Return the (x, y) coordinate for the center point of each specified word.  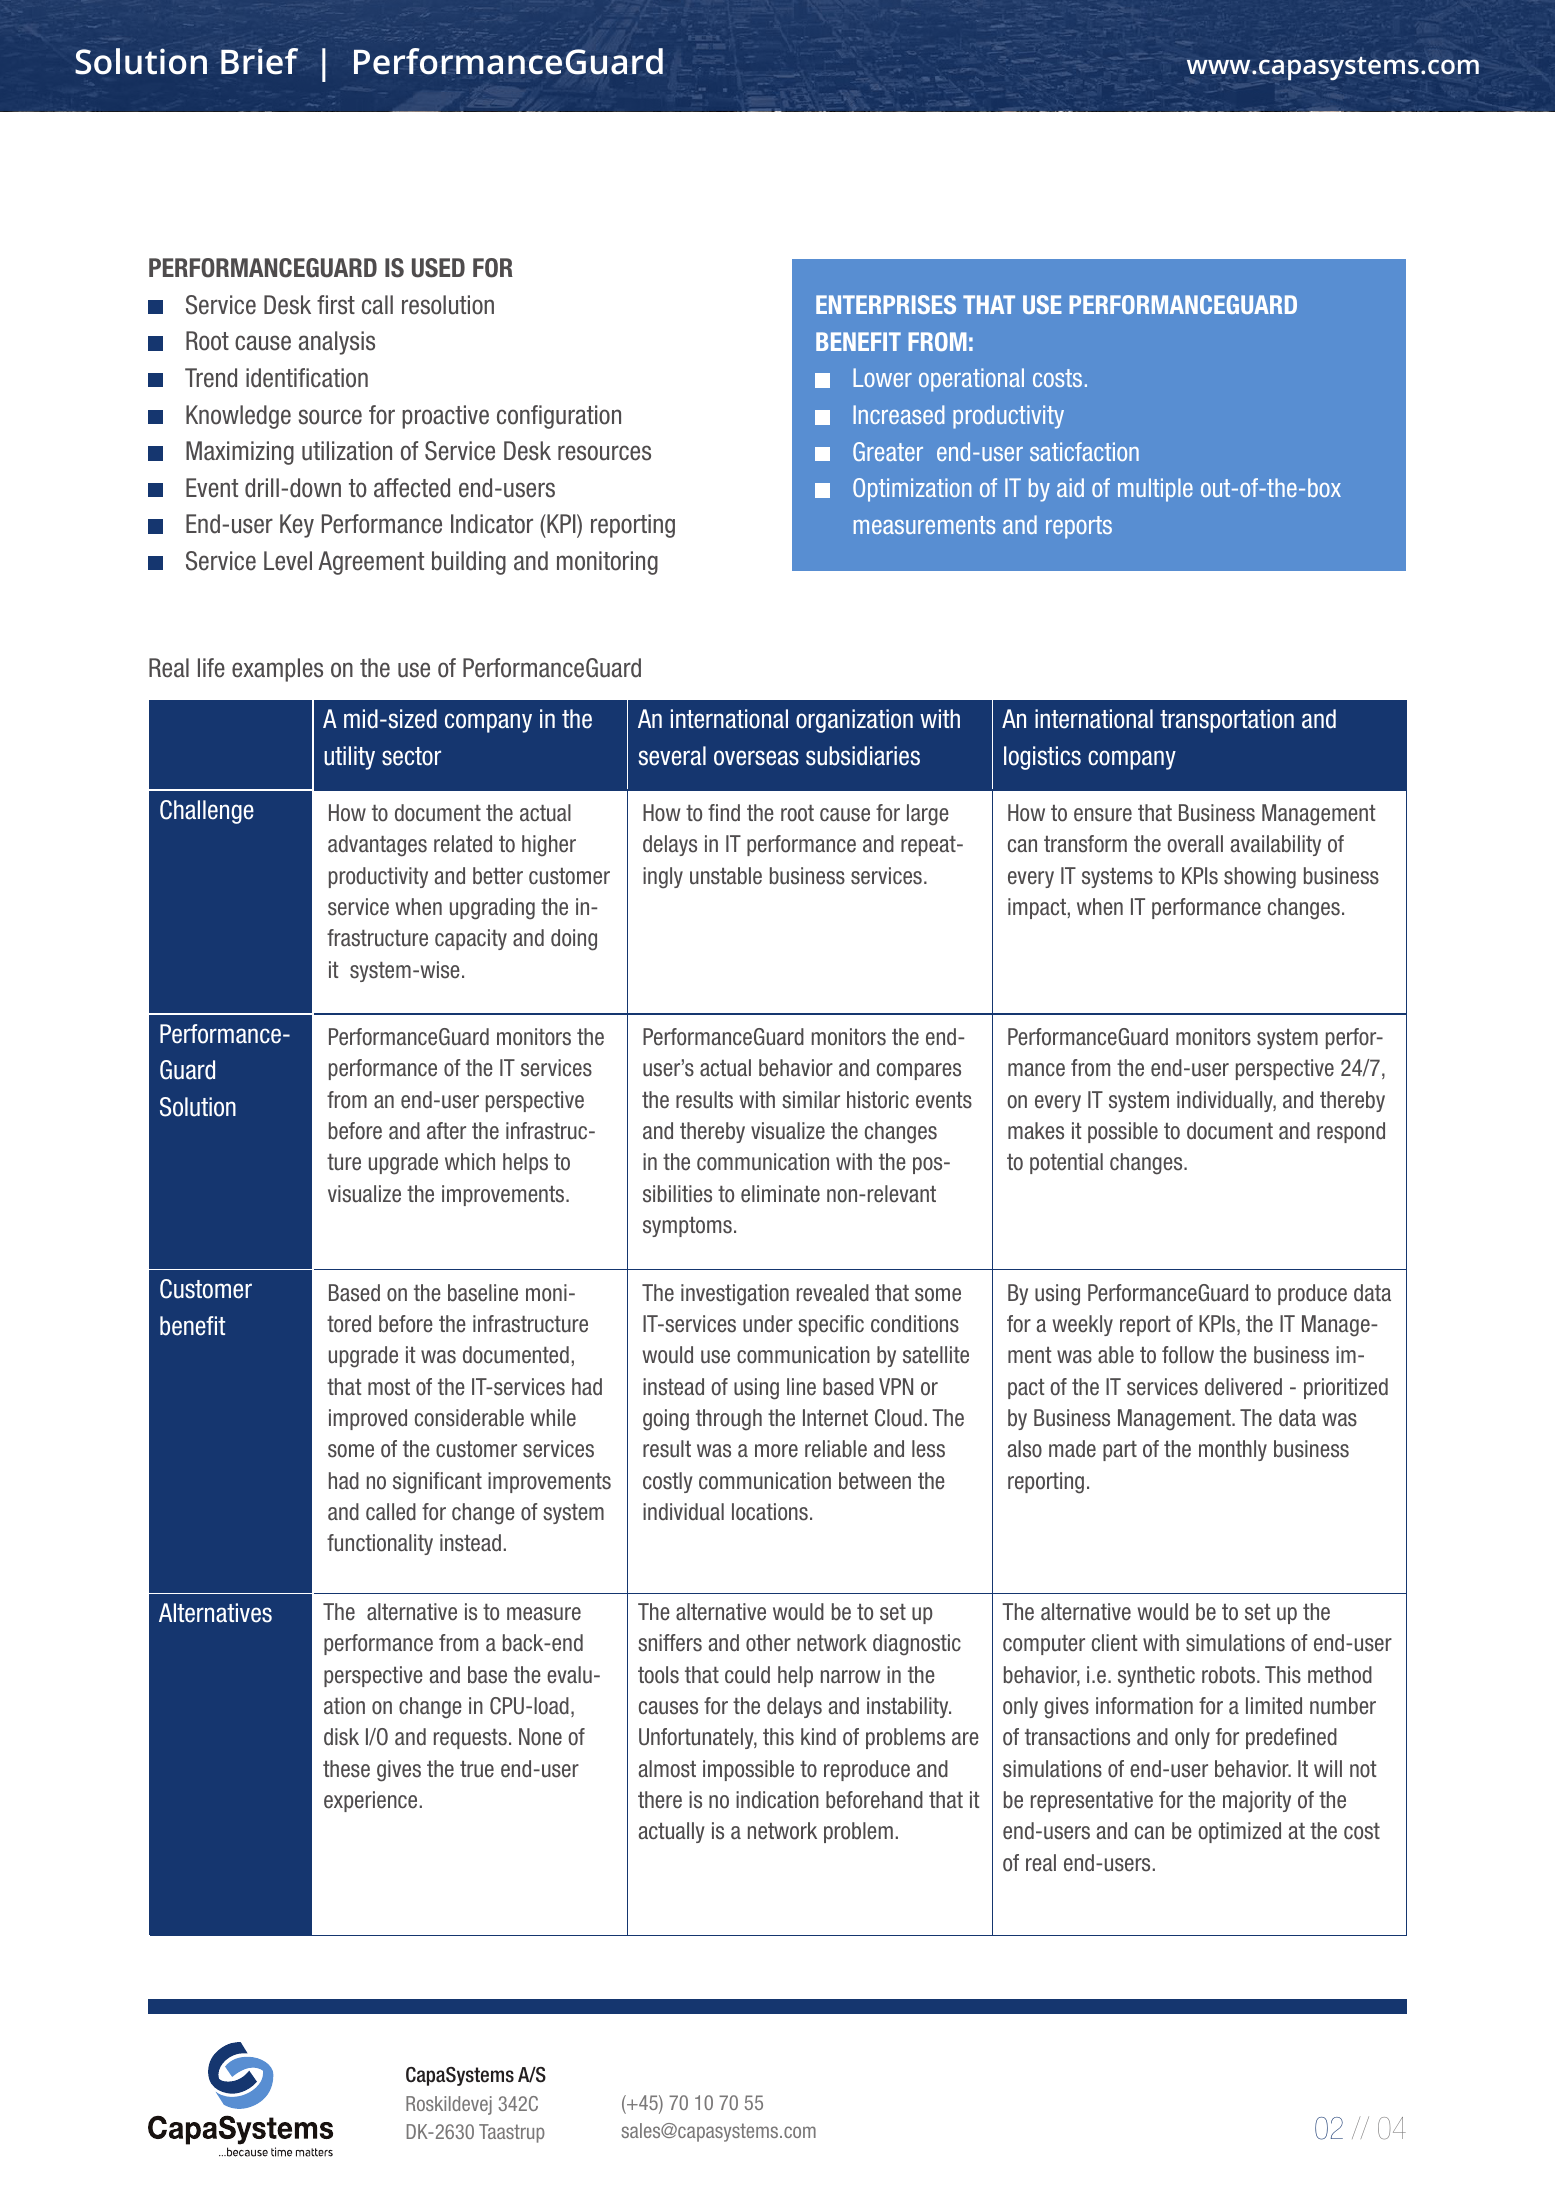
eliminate (780, 1194)
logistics (1042, 758)
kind (818, 1736)
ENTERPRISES (886, 304)
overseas (756, 758)
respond (1351, 1132)
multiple (1155, 490)
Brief (259, 61)
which (470, 1162)
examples (277, 670)
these (346, 1769)
